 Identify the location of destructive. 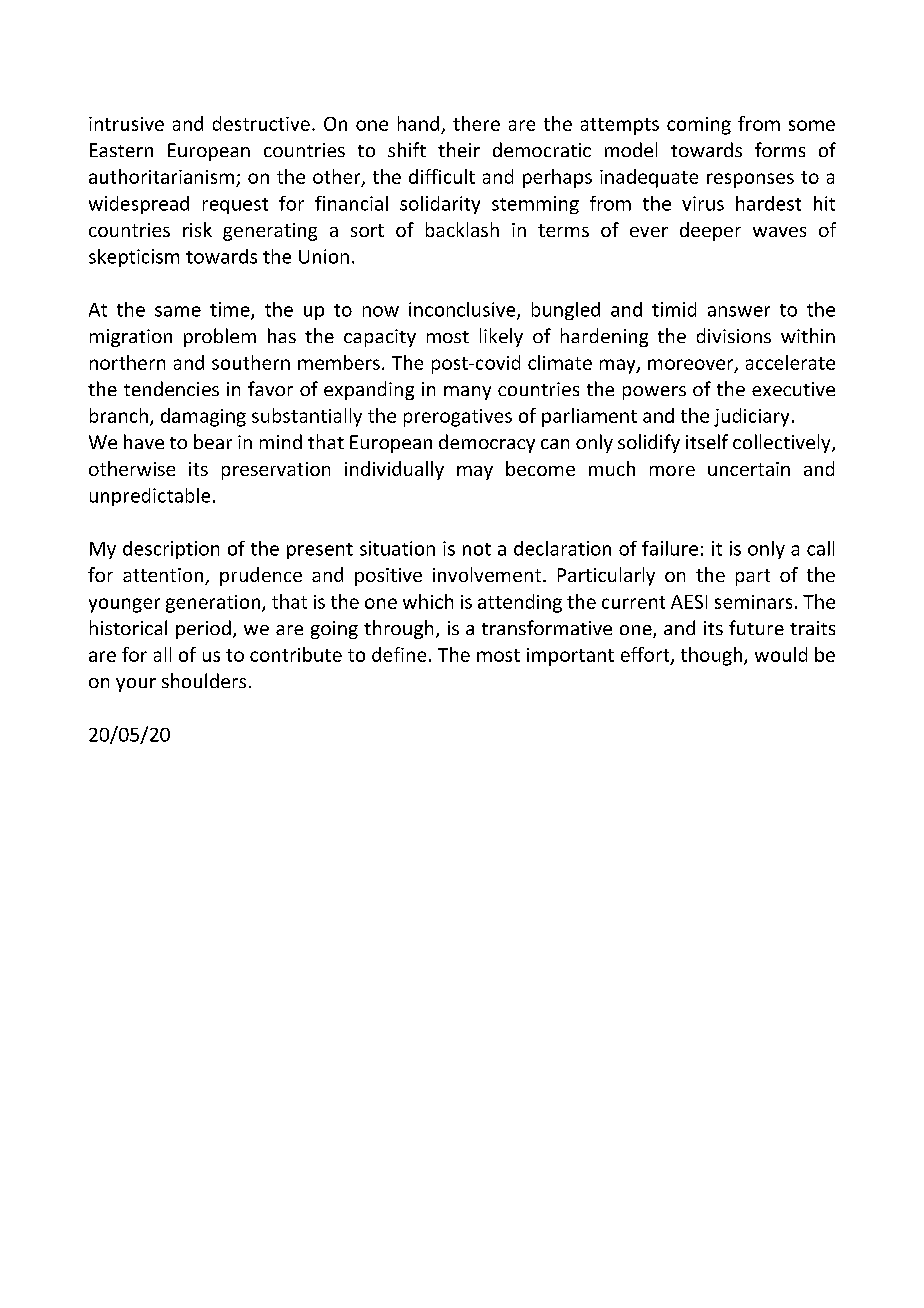
(261, 123).
